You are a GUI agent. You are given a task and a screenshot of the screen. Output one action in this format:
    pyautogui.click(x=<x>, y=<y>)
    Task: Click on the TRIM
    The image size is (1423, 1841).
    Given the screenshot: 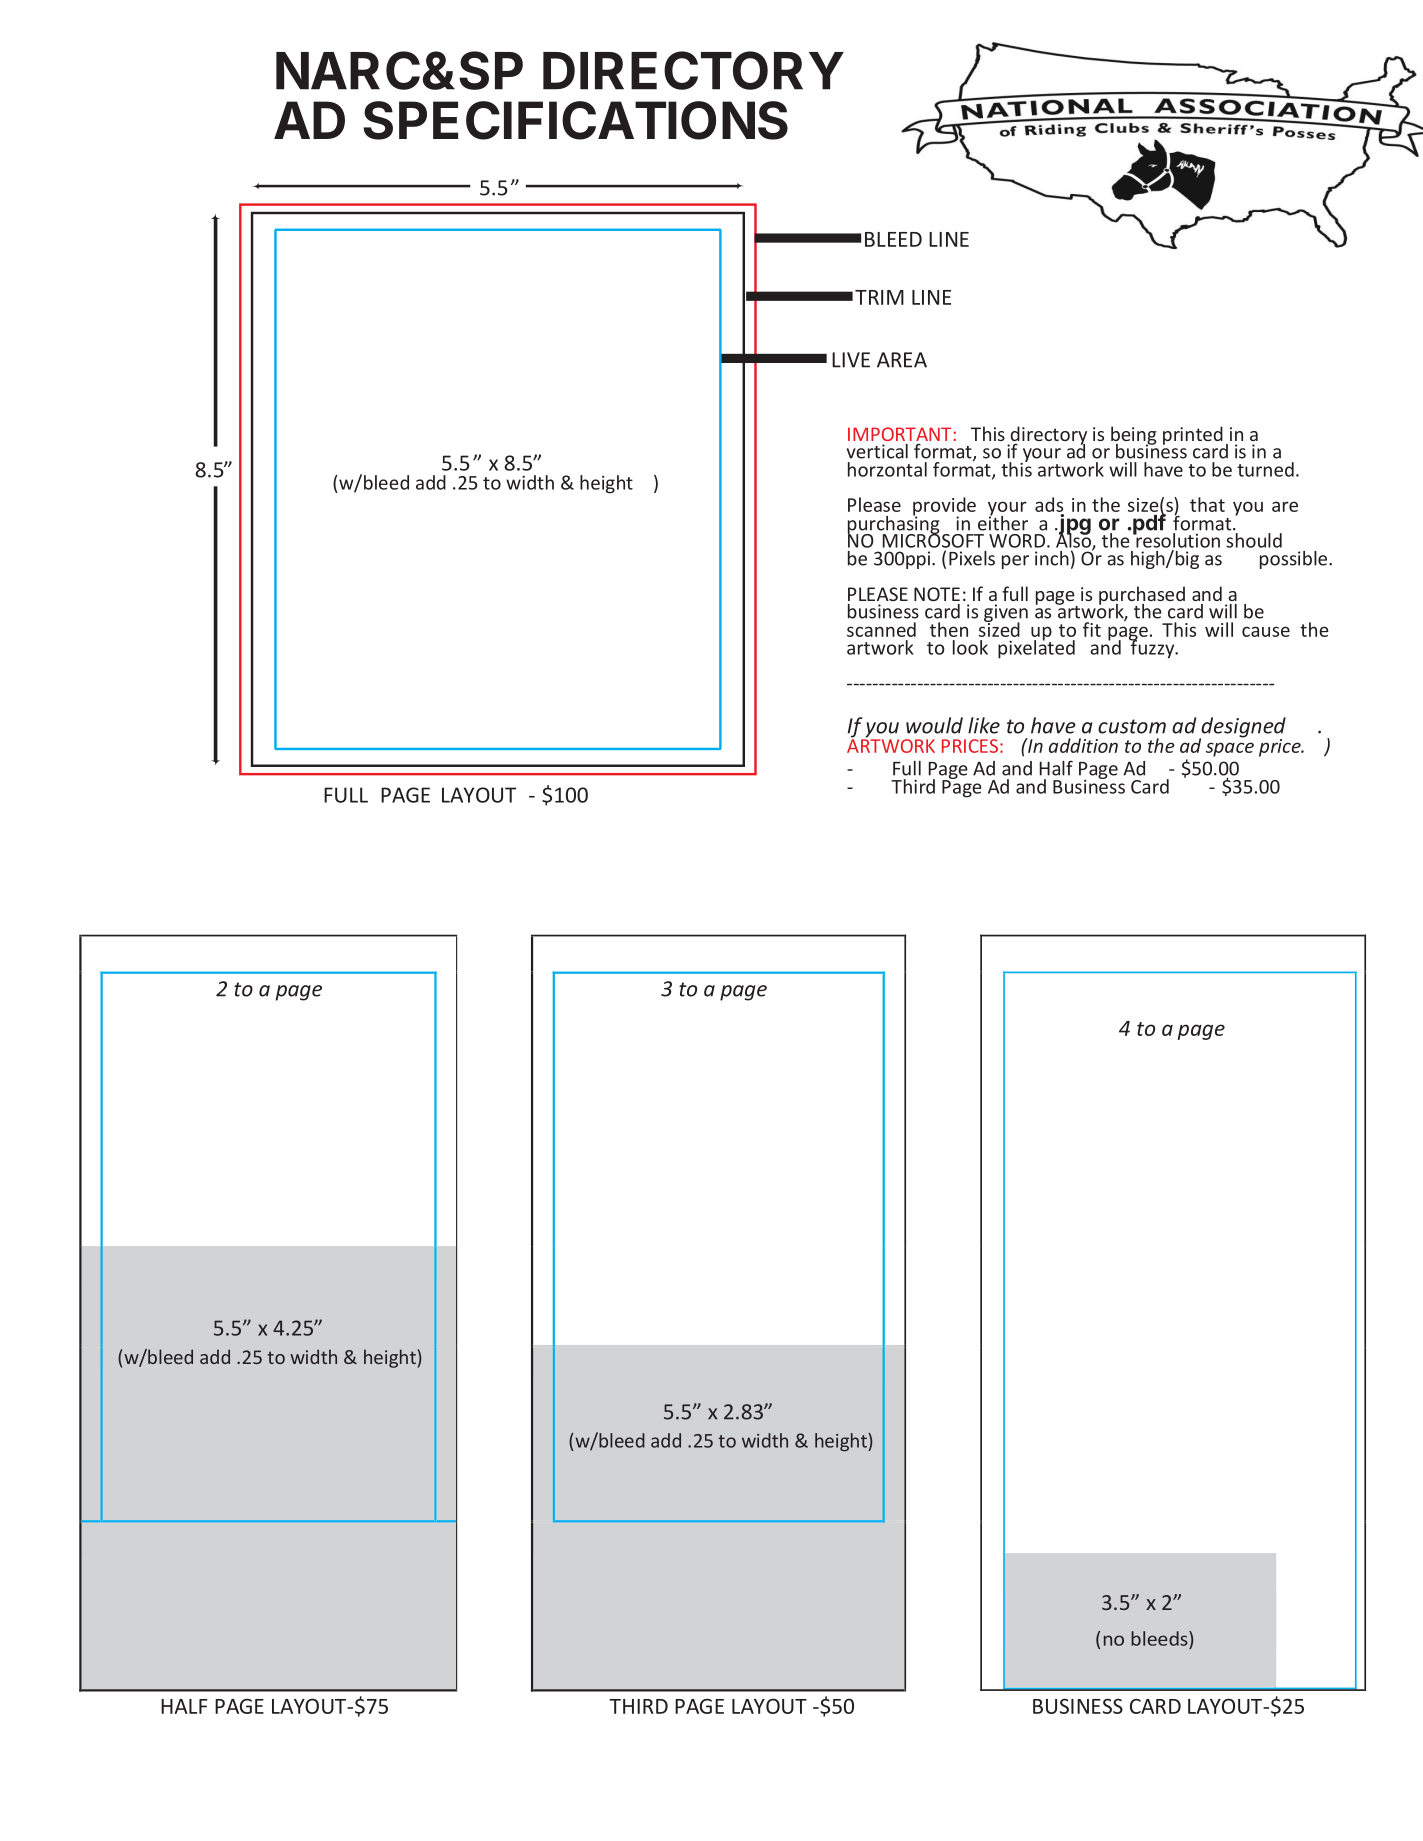 What is the action you would take?
    pyautogui.click(x=879, y=297)
